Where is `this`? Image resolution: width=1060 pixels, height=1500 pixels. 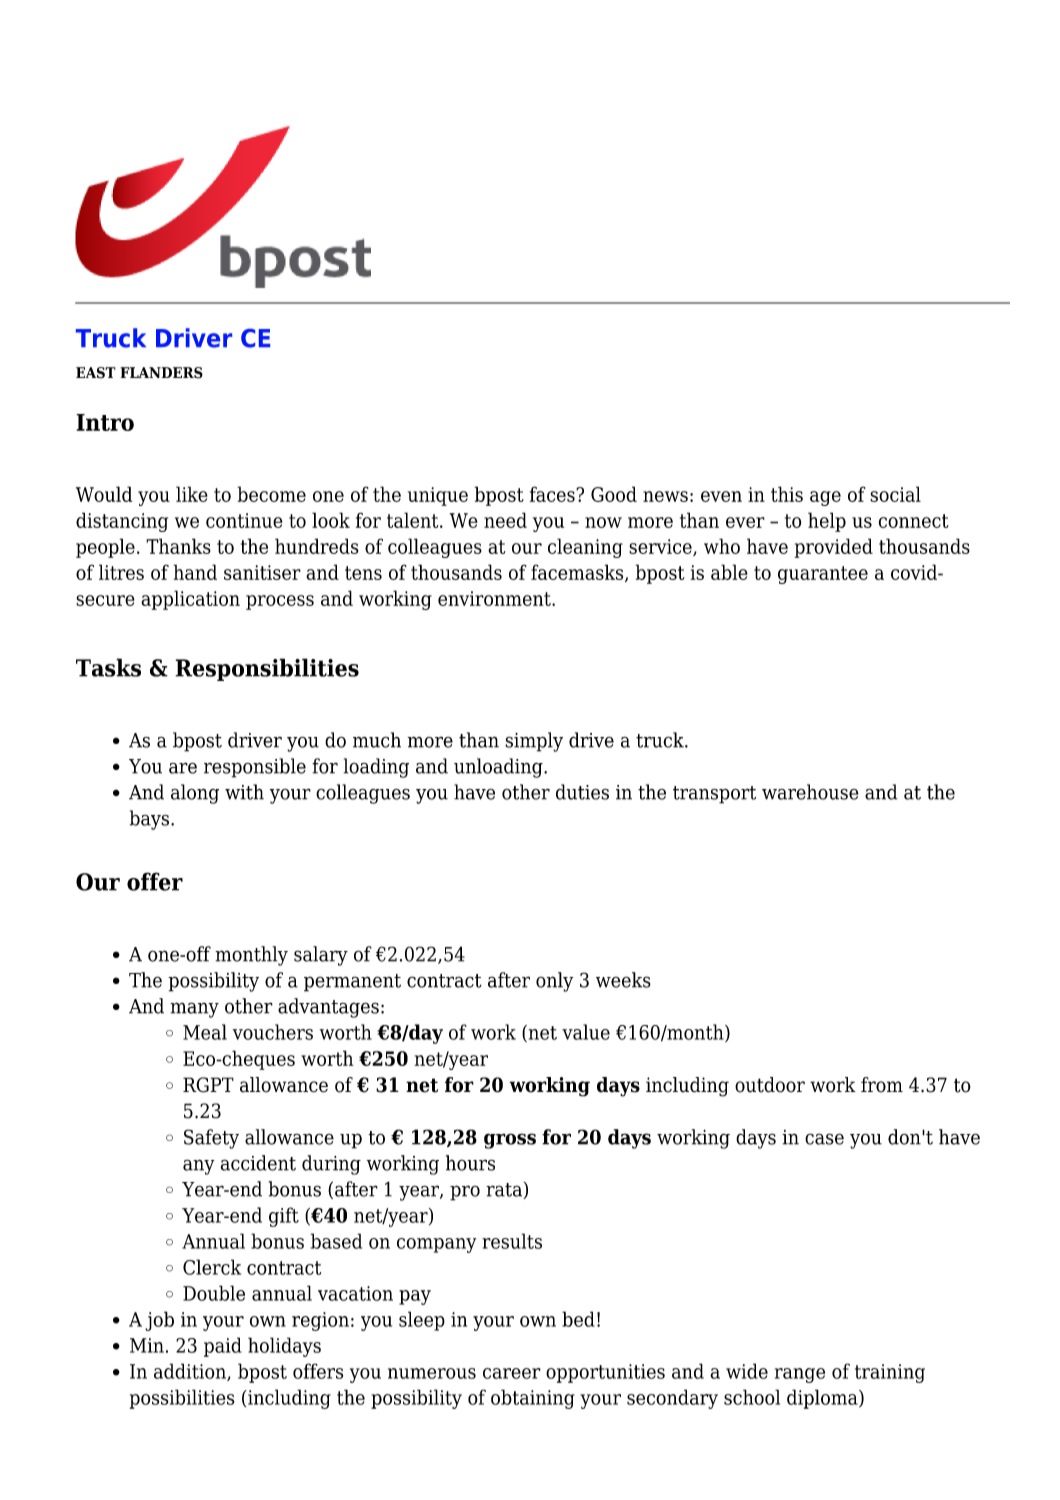 this is located at coordinates (787, 494).
